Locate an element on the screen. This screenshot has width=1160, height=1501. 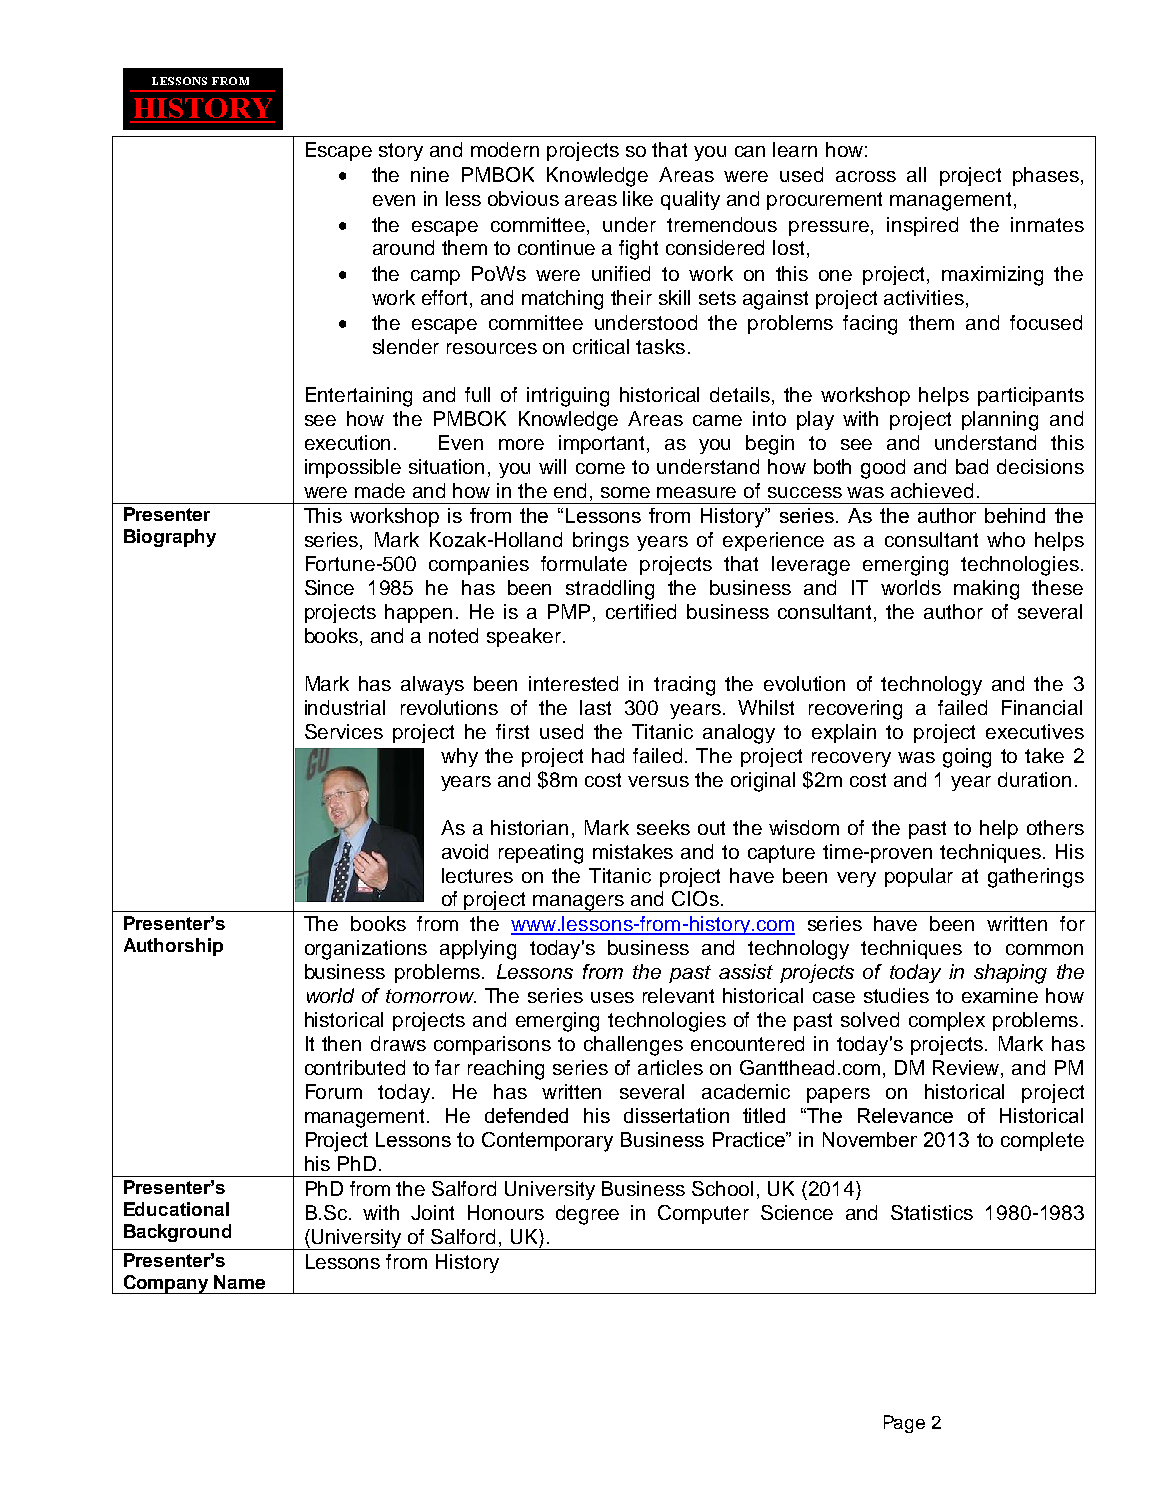
degree is located at coordinates (587, 1215).
